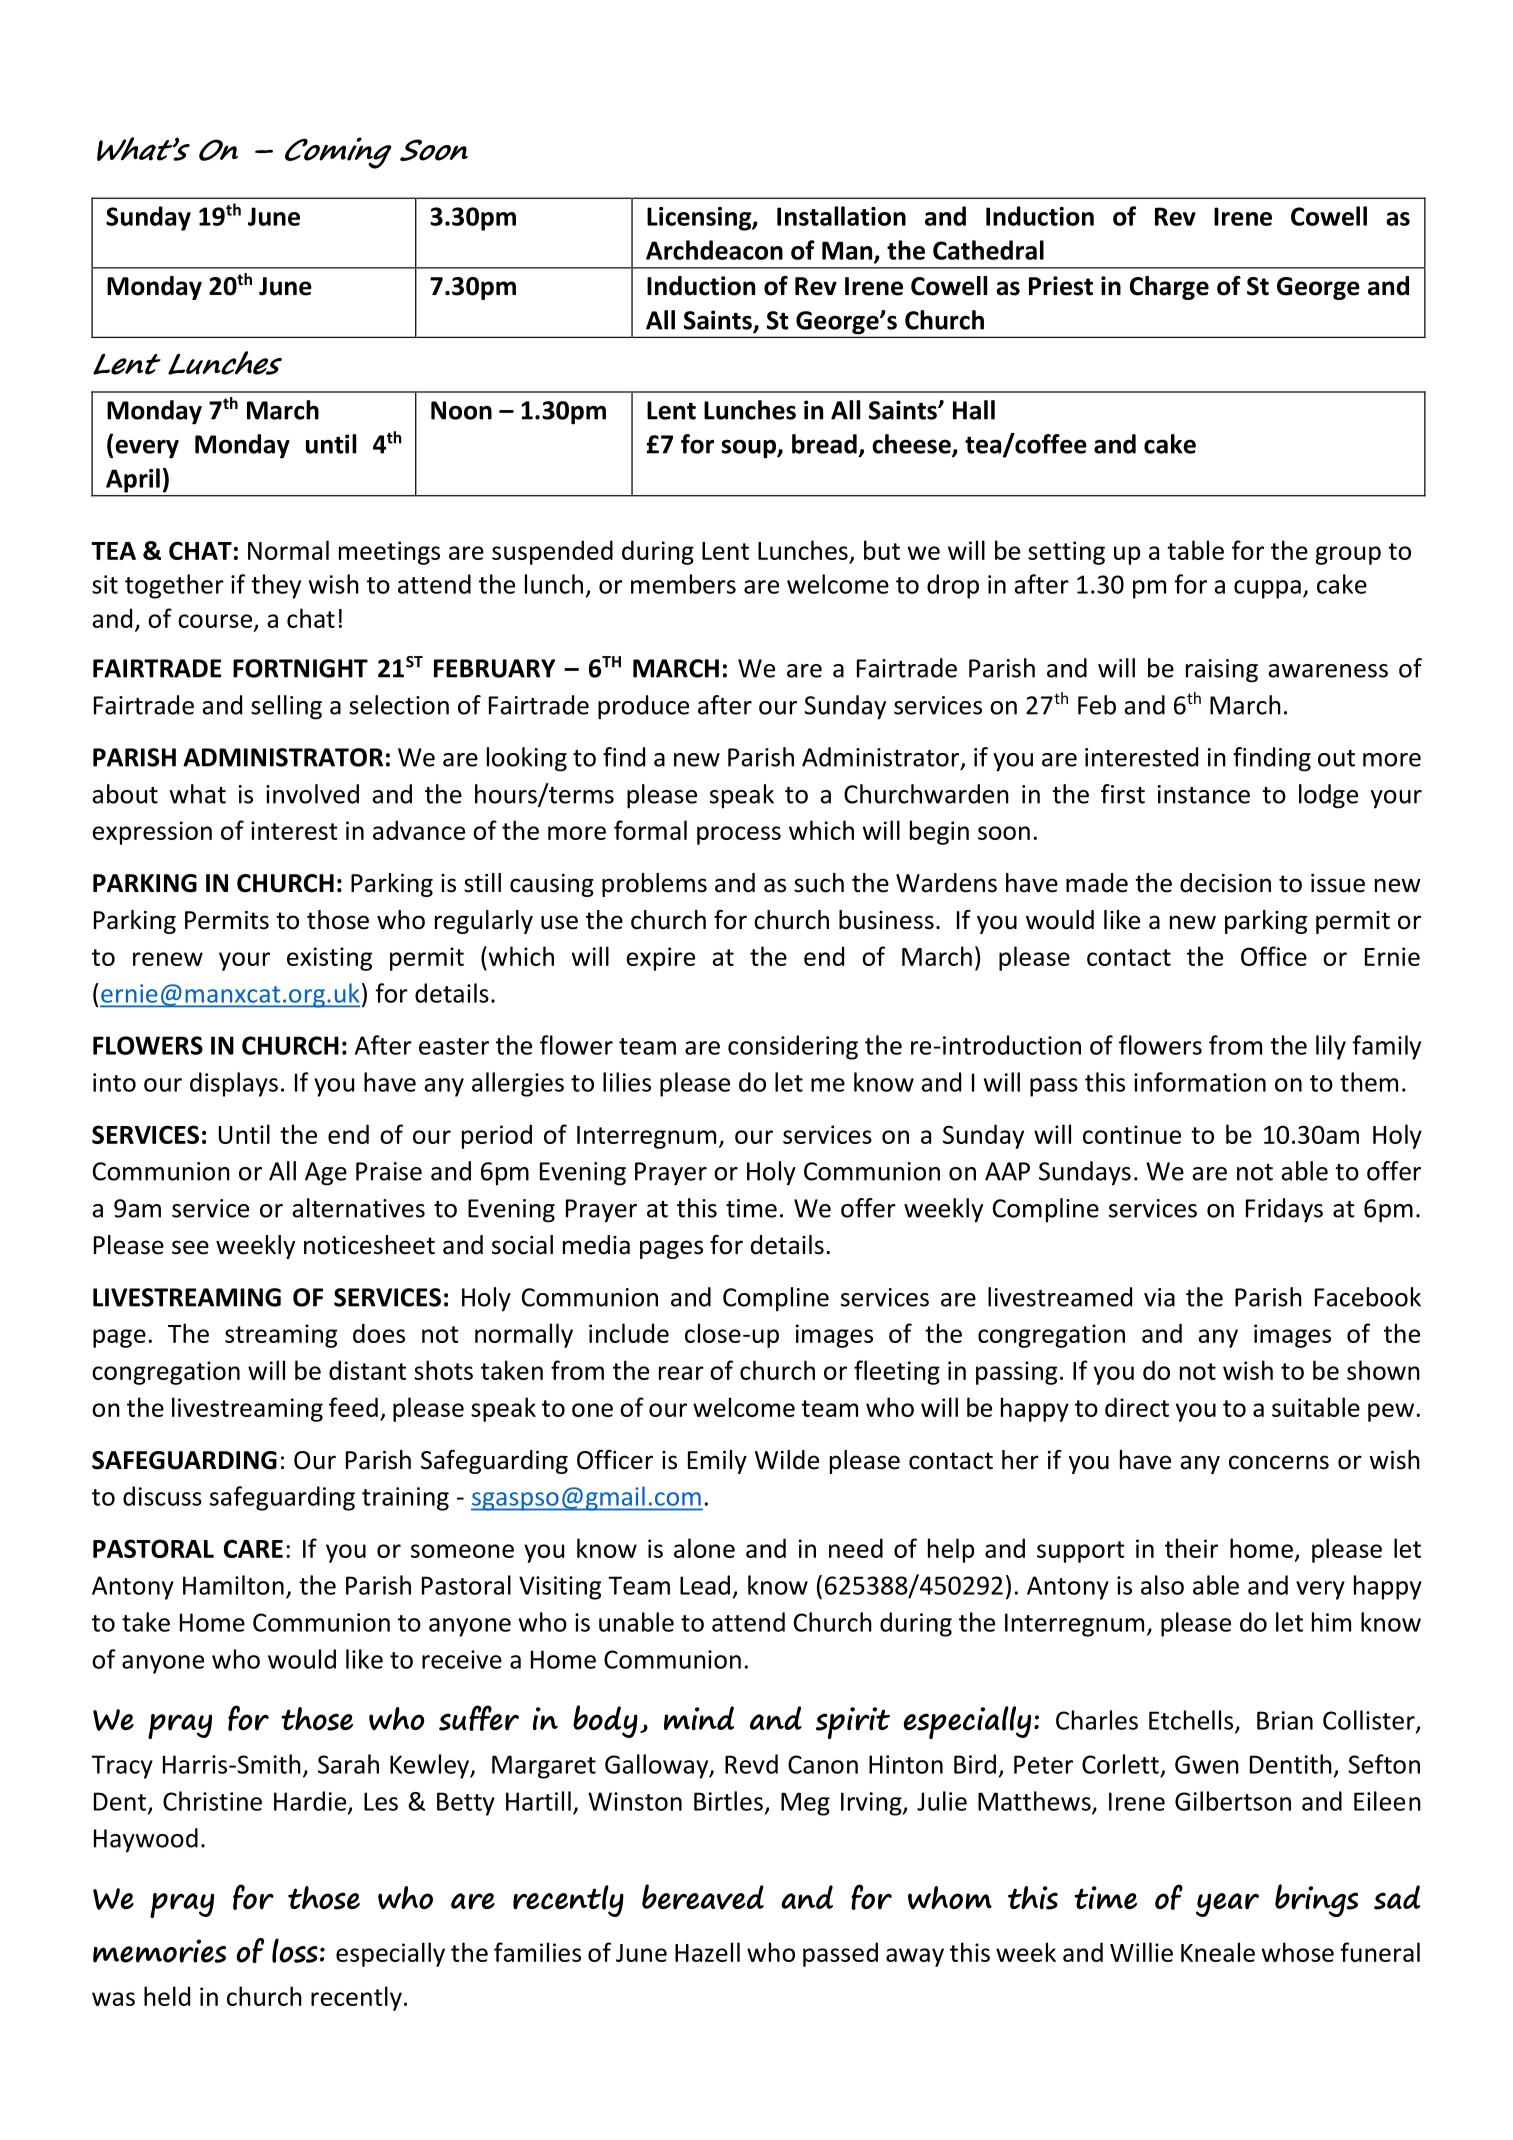  Describe the element at coordinates (295, 1950) in the page. I see `loss` at that location.
